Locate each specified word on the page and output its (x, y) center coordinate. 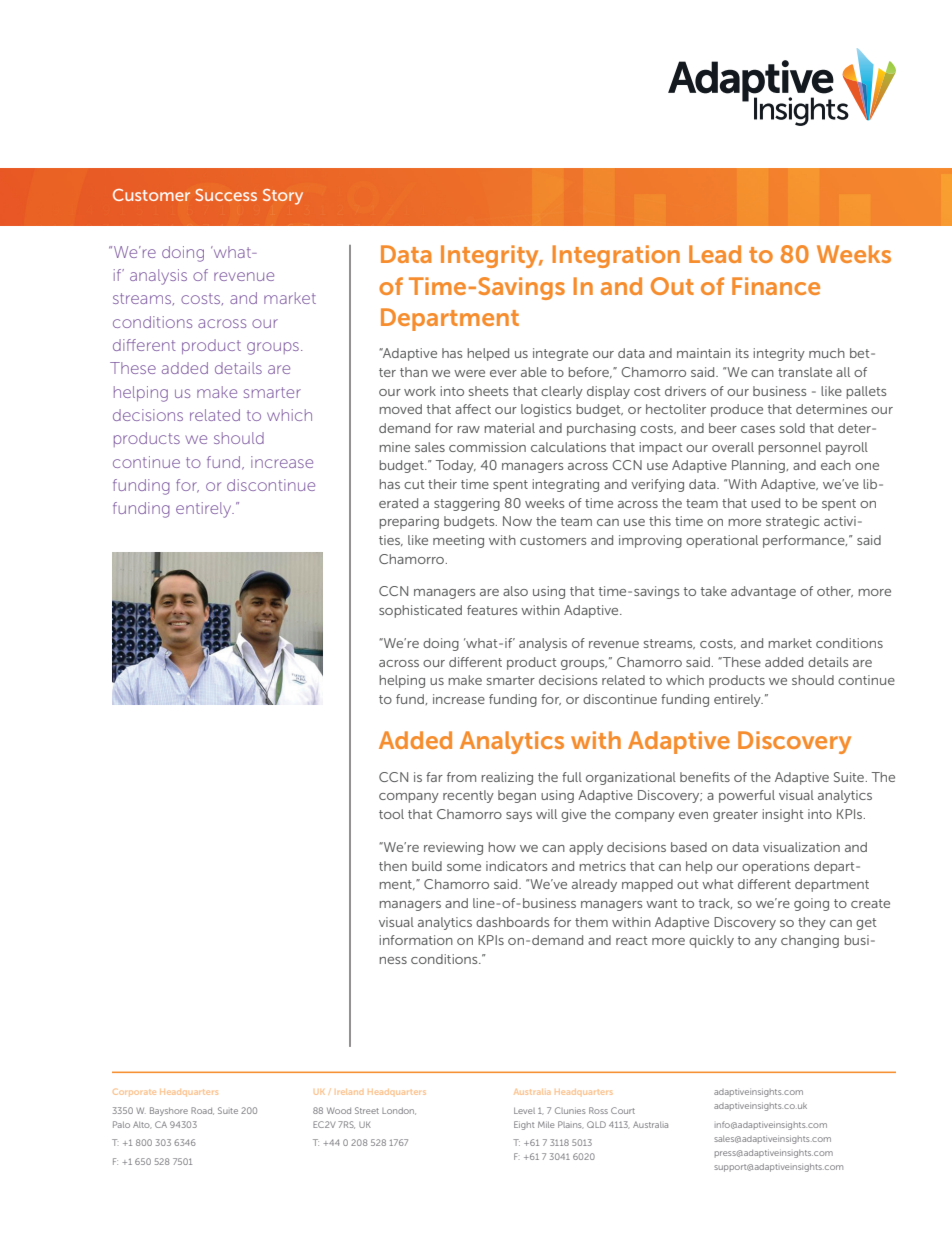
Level (524, 1111)
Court (623, 1110)
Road (202, 1111)
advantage (763, 592)
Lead (715, 254)
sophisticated (420, 611)
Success (226, 195)
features (492, 610)
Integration (616, 256)
